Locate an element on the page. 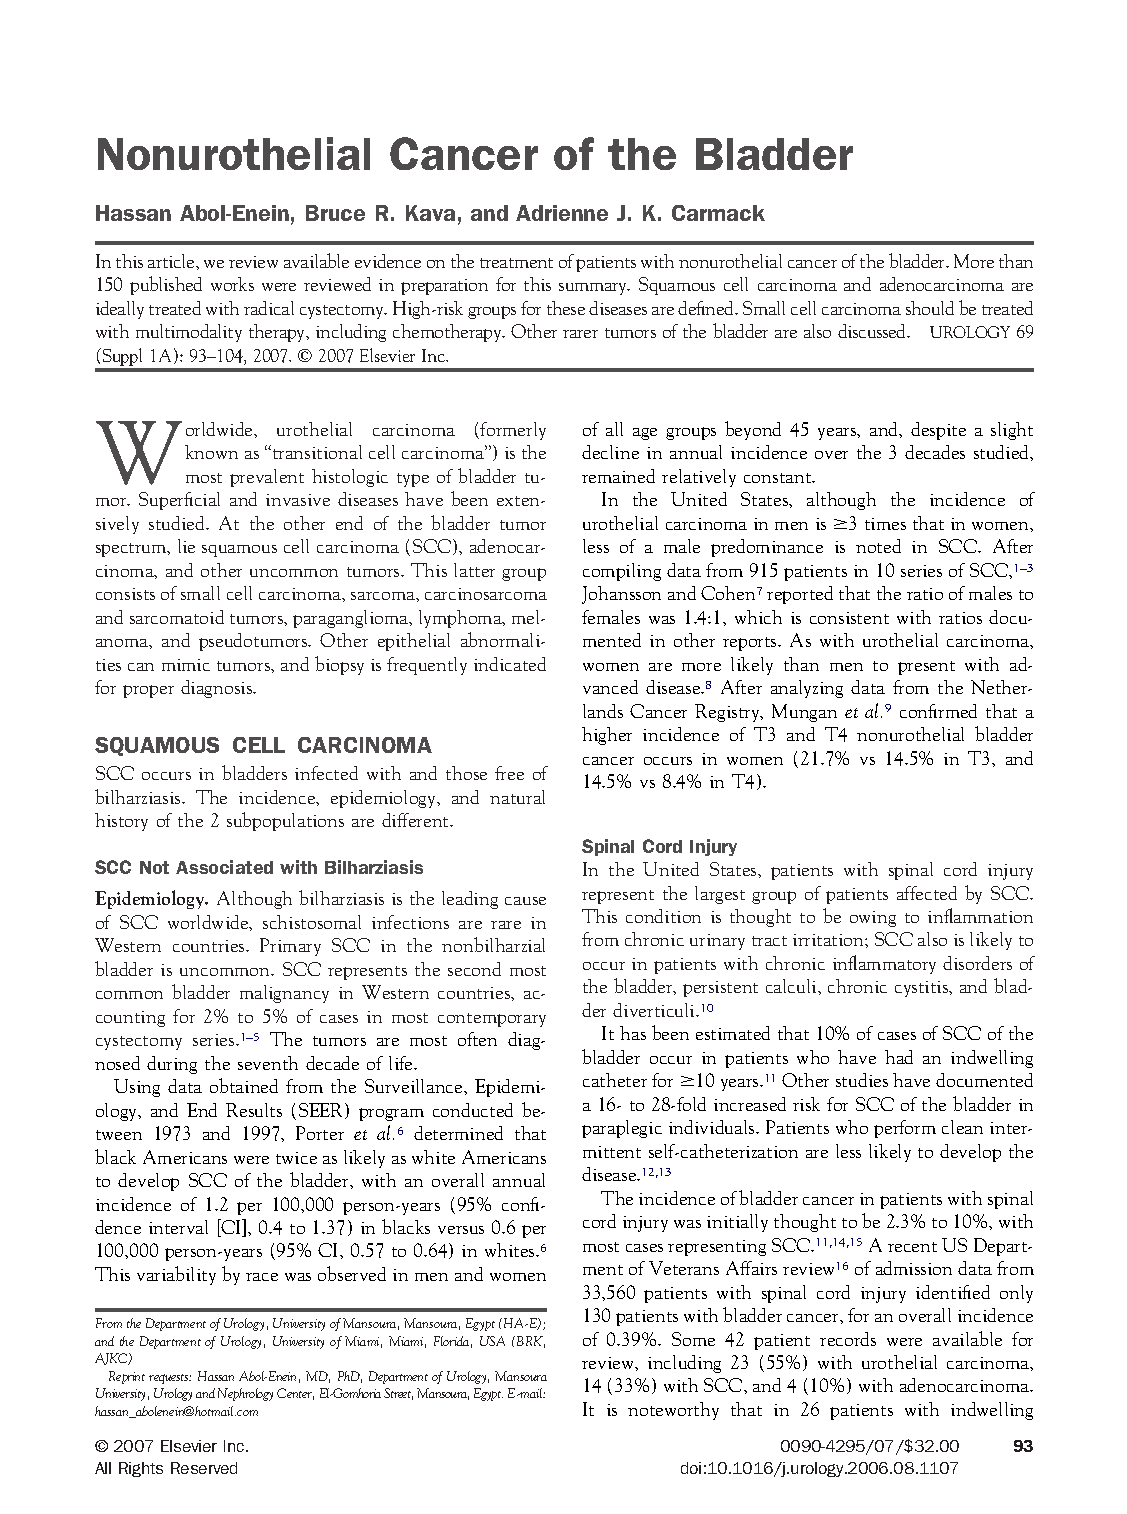 This document has width=1127, height=1514. natural is located at coordinates (517, 797).
